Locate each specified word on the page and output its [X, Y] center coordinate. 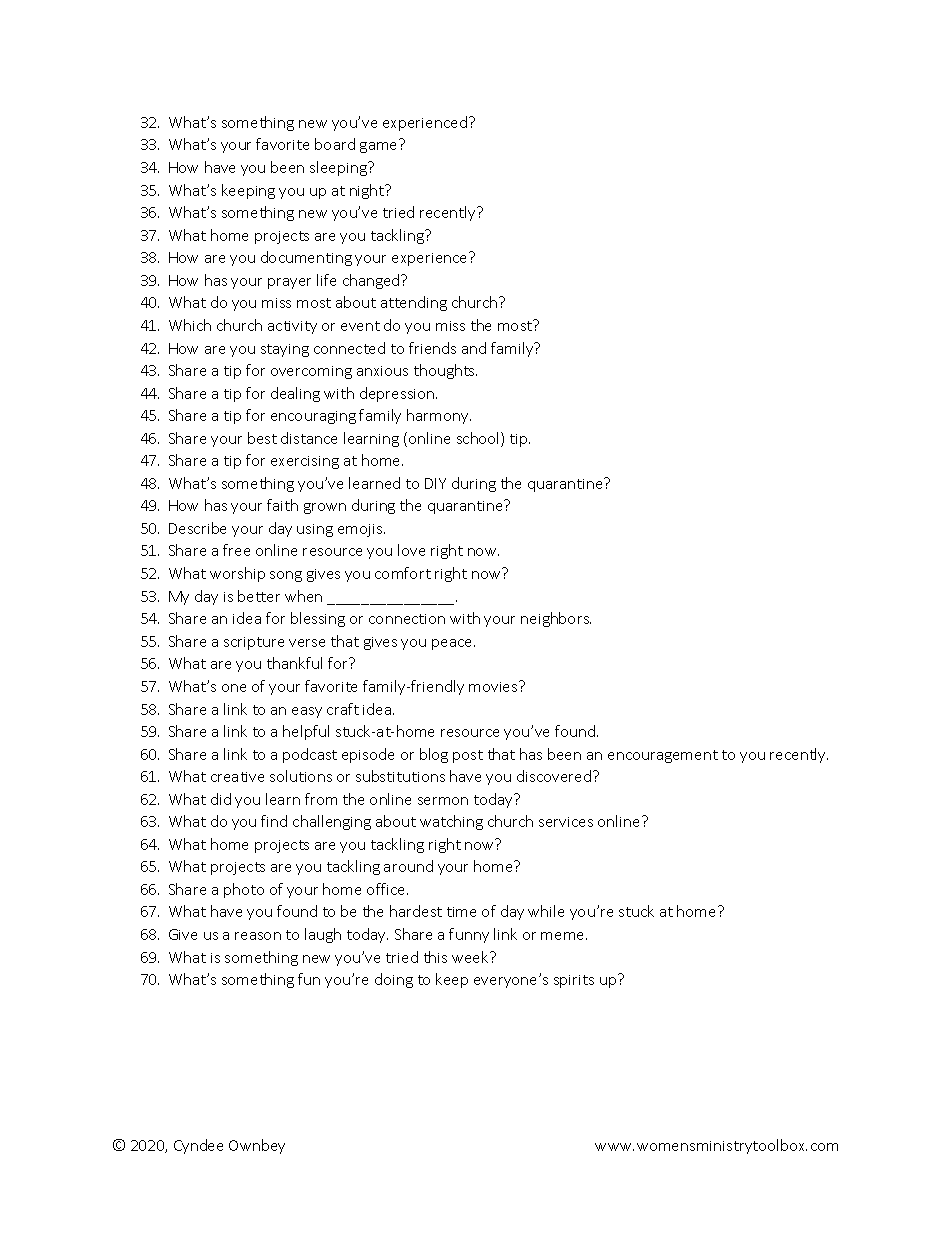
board [335, 144]
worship [237, 574]
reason [258, 936]
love [411, 550]
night [368, 191]
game [378, 147]
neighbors [556, 619]
